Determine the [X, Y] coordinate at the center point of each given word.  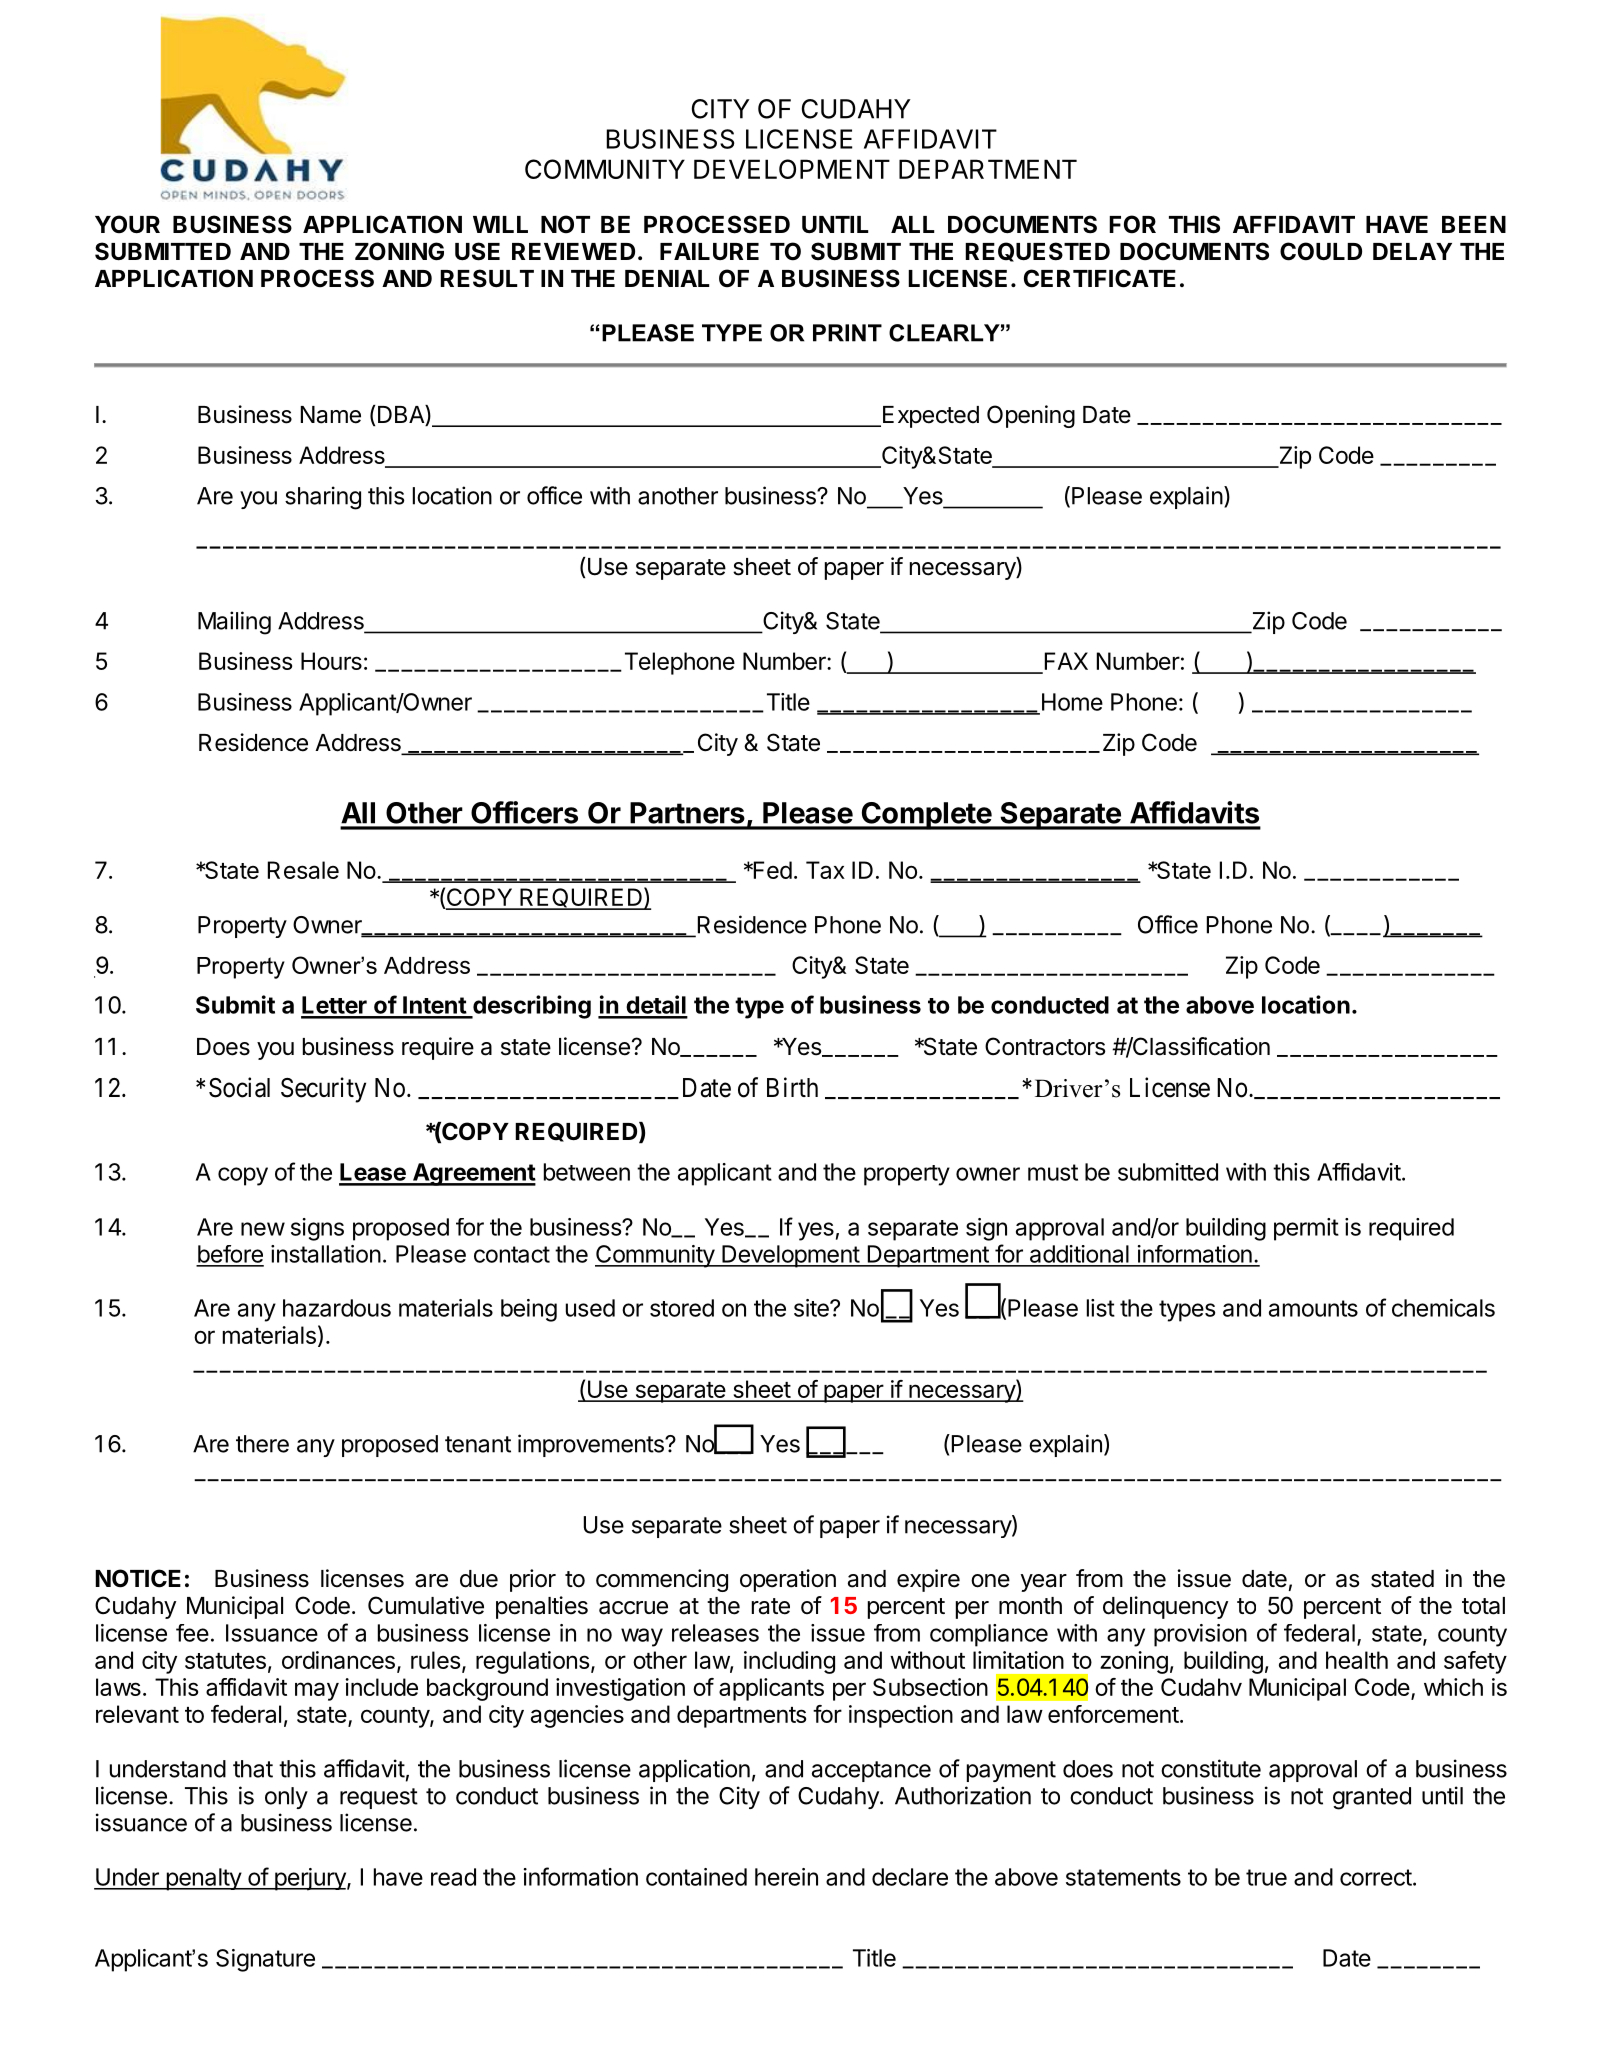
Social [239, 1087]
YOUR [127, 224]
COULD [1321, 251]
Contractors [1045, 1046]
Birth [792, 1087]
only [286, 1798]
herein [786, 1877]
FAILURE [709, 251]
